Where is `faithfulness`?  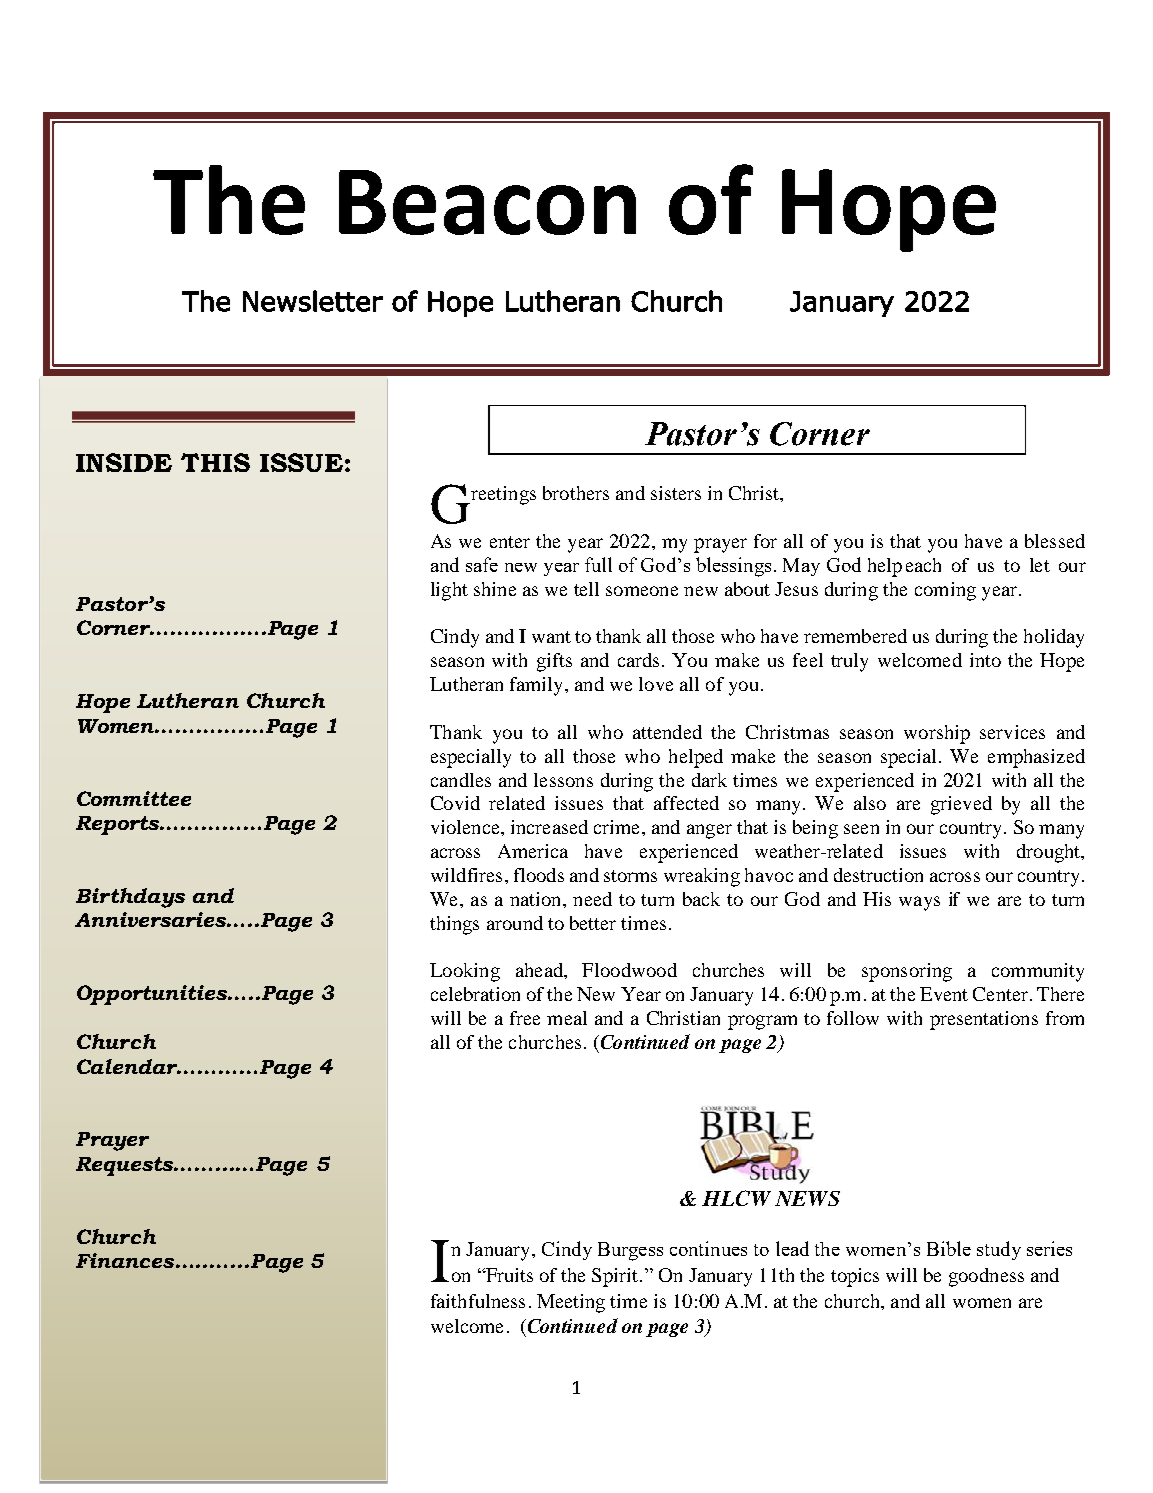
faithfulness is located at coordinates (478, 1301).
